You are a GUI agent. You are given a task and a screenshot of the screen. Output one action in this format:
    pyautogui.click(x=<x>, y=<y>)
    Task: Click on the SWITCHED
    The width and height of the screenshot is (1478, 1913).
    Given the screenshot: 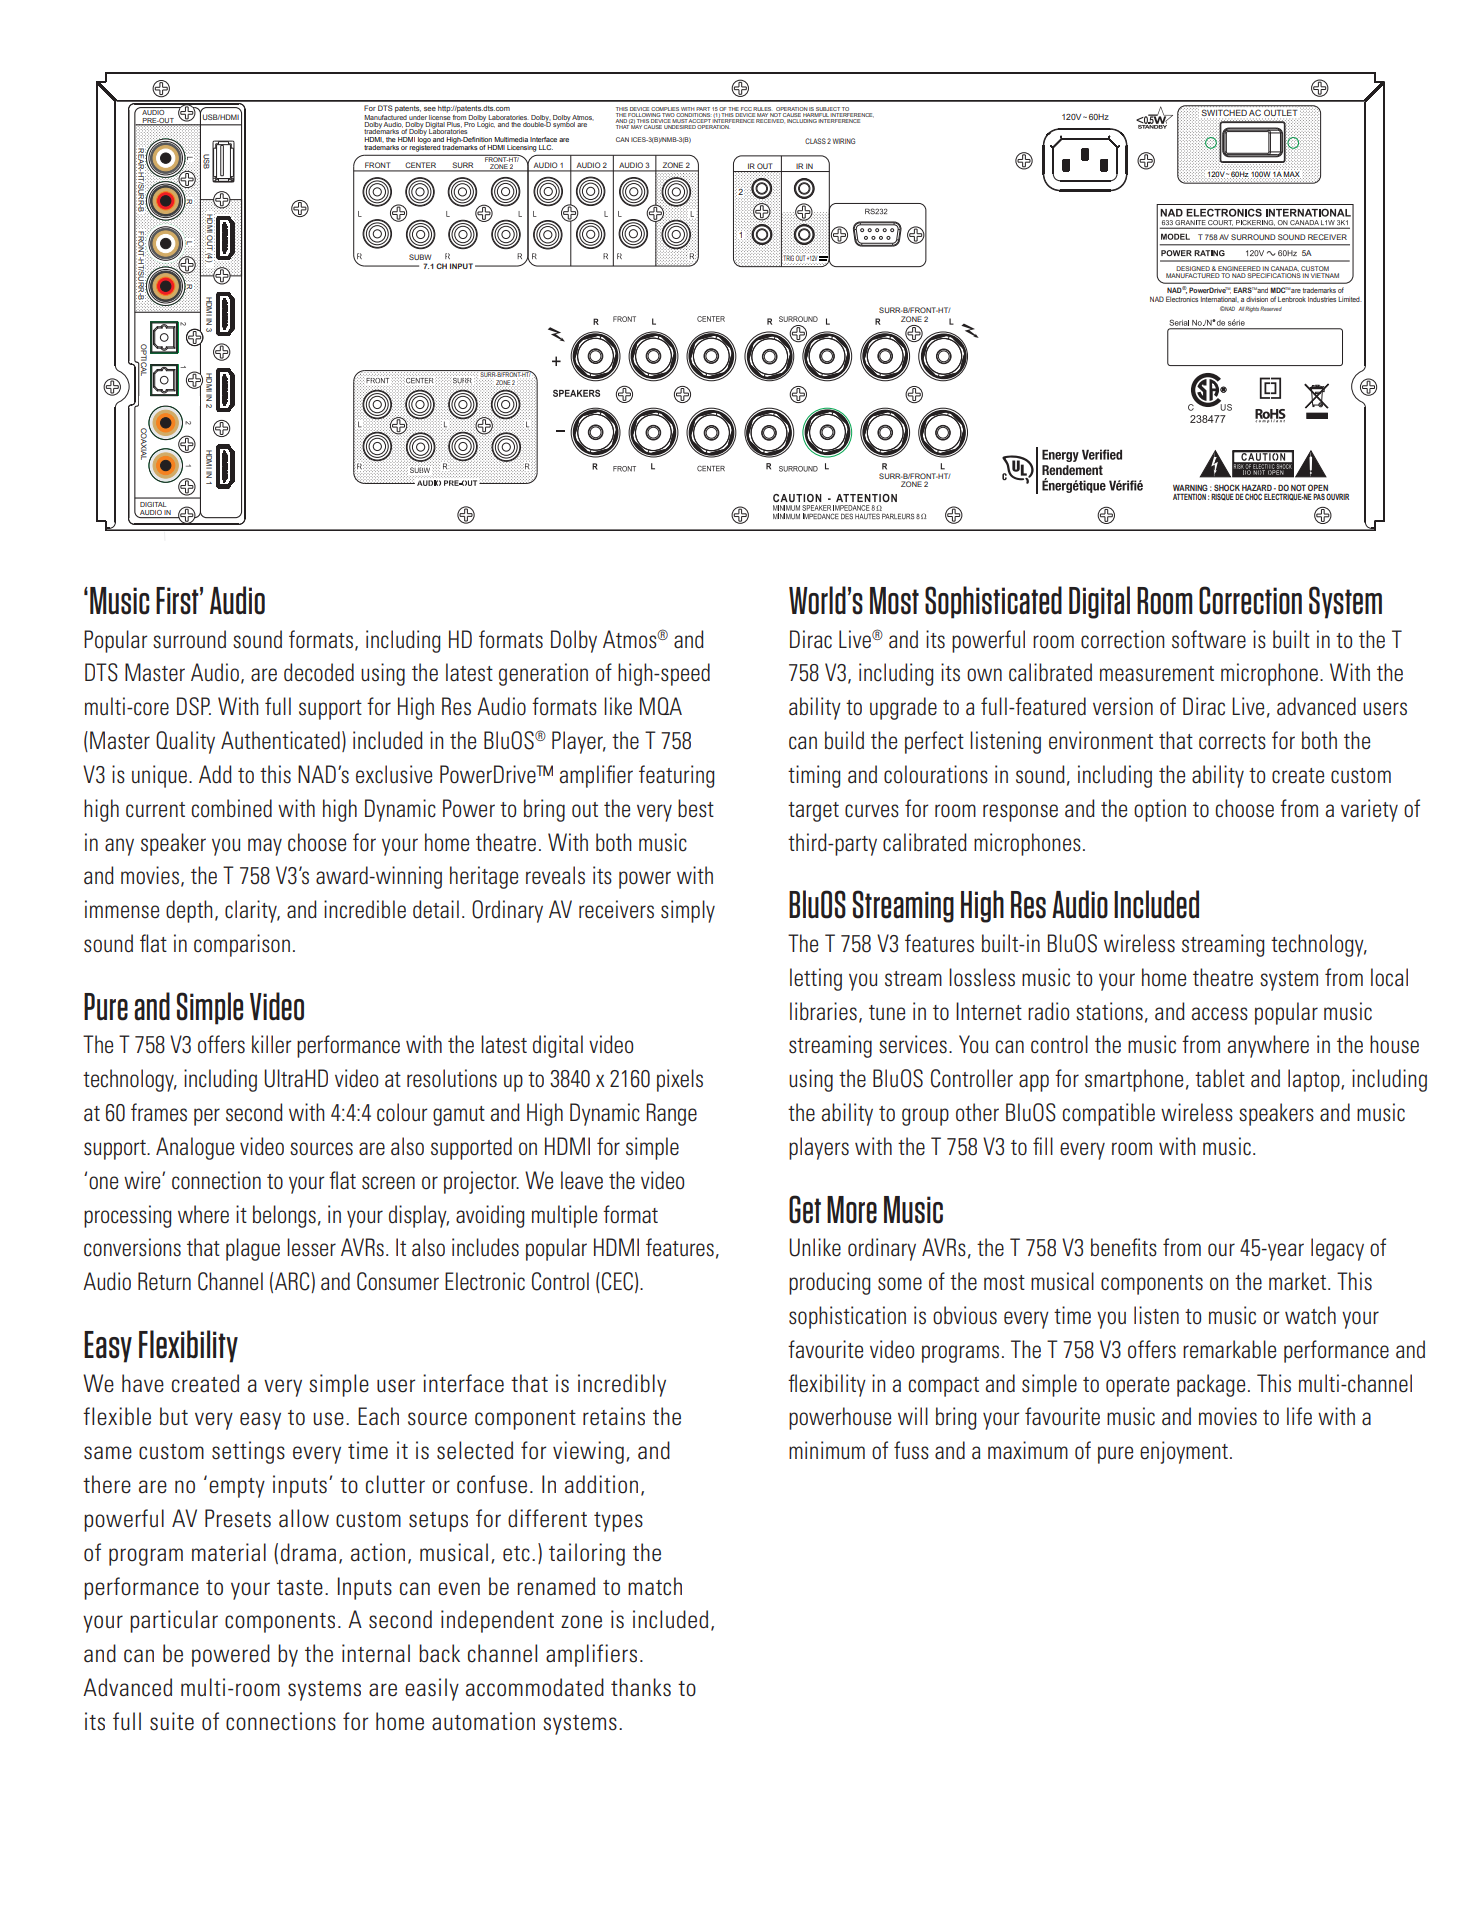 What is the action you would take?
    pyautogui.click(x=1224, y=113)
